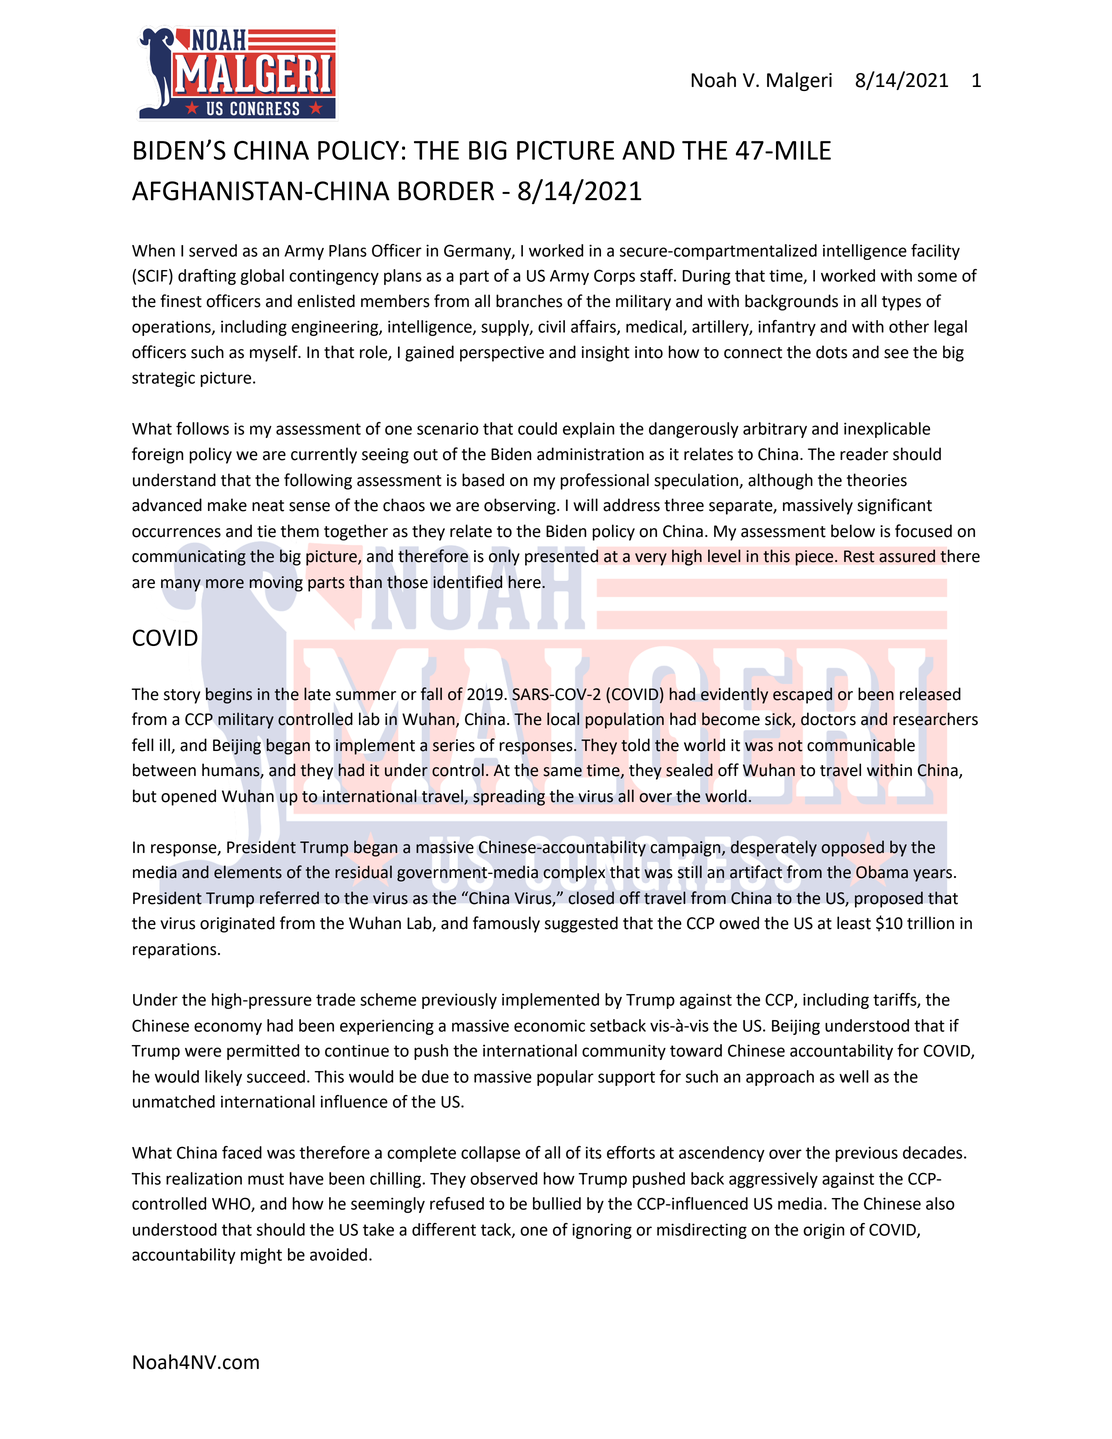 The image size is (1112, 1439). Describe the element at coordinates (262, 277) in the screenshot. I see `global` at that location.
